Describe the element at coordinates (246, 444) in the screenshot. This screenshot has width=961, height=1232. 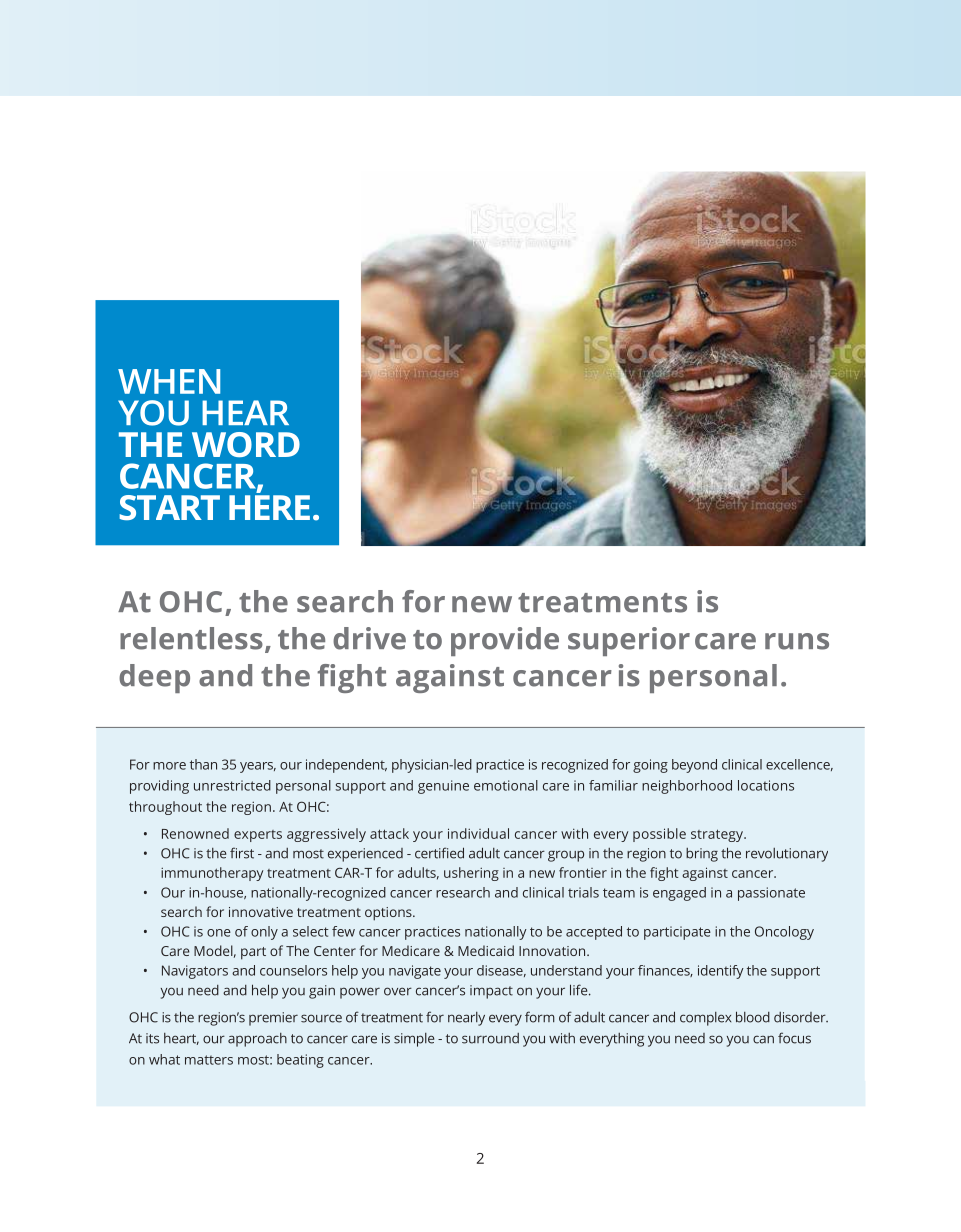
I see `WORD` at that location.
